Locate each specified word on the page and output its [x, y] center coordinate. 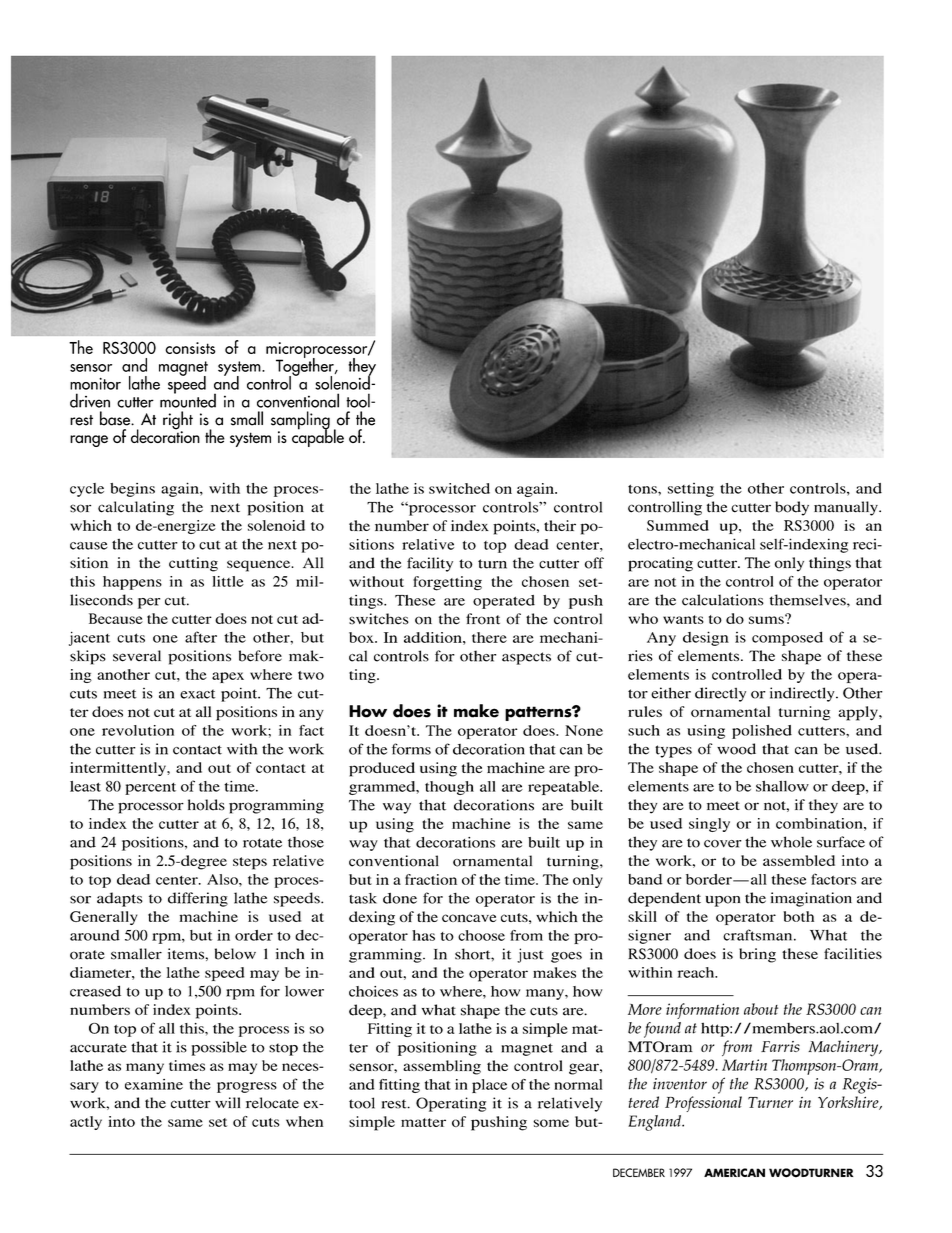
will [227, 1102]
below [235, 954]
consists [190, 348]
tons [643, 489]
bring [757, 955]
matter [423, 1122]
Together [306, 367]
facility [430, 564]
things [830, 564]
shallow [782, 786]
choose [481, 935]
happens [132, 583]
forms [411, 749]
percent [150, 789]
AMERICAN [734, 1172]
